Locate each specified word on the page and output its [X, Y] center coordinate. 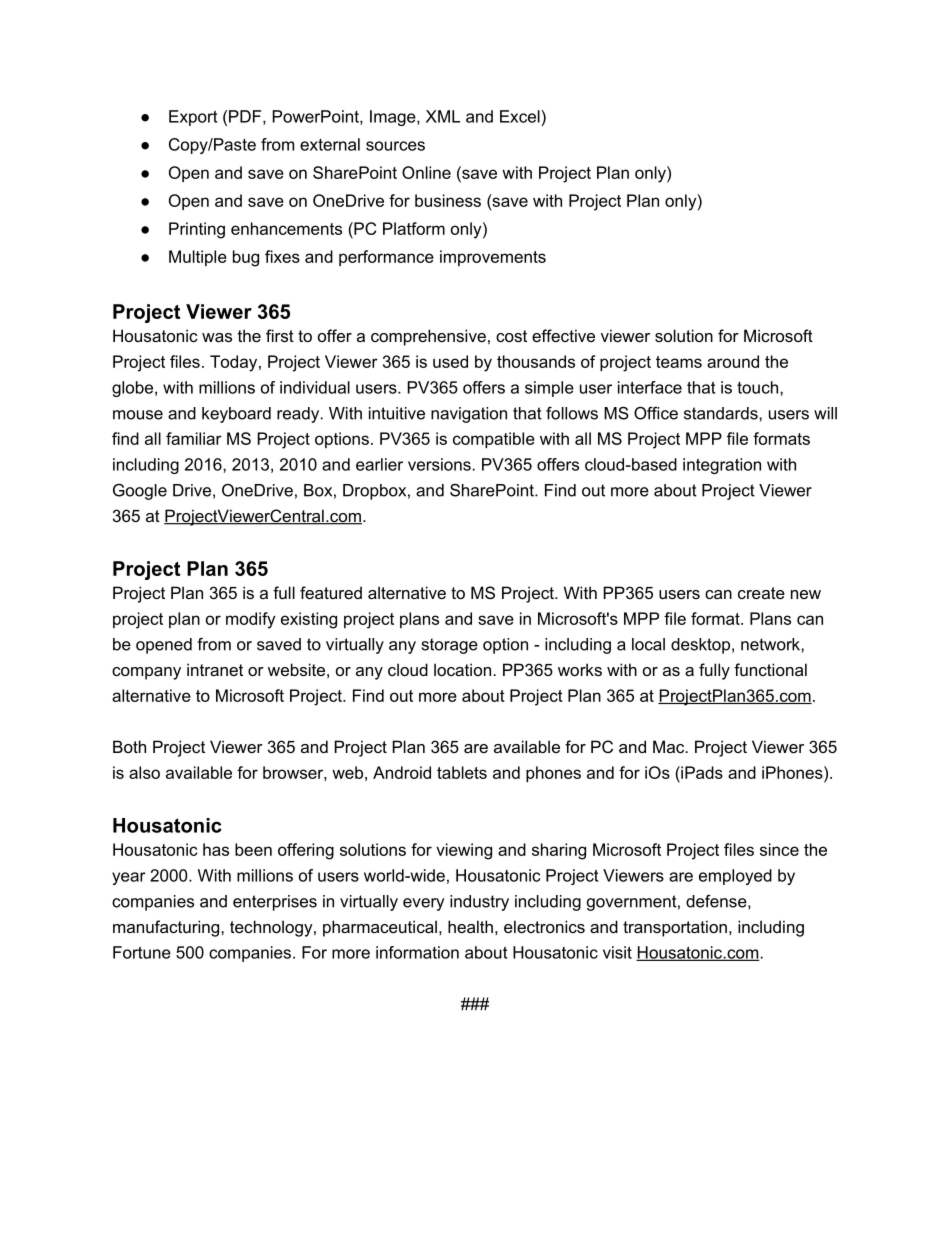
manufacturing [167, 928]
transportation [675, 928]
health [470, 926]
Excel [521, 116]
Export [193, 118]
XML [443, 116]
